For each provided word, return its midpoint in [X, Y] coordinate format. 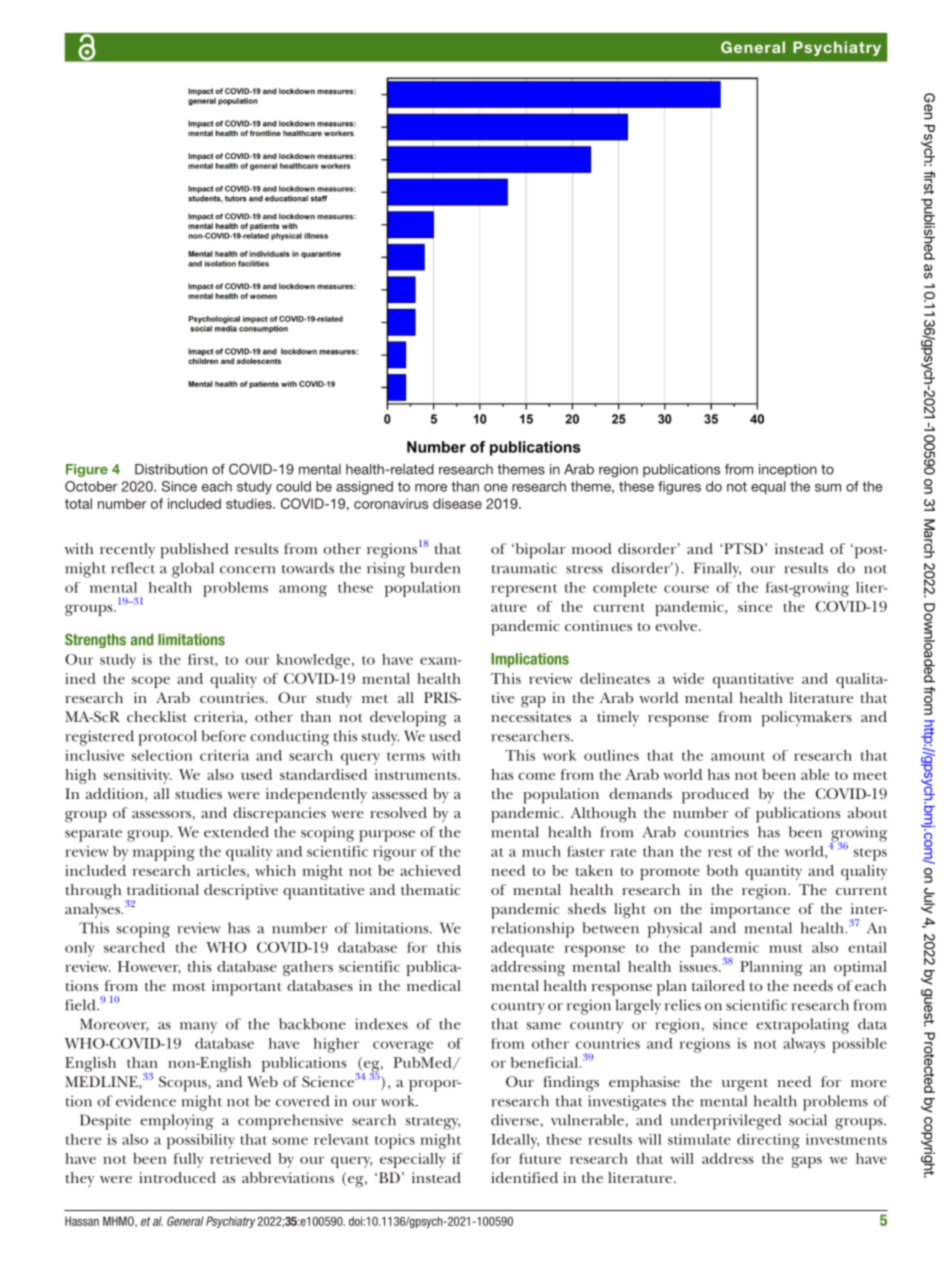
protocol [168, 738]
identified [524, 1177]
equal [768, 488]
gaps [807, 1162]
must [785, 948]
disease [457, 503]
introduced [177, 1177]
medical [434, 985]
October [91, 486]
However [149, 967]
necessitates [531, 716]
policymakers [806, 719]
